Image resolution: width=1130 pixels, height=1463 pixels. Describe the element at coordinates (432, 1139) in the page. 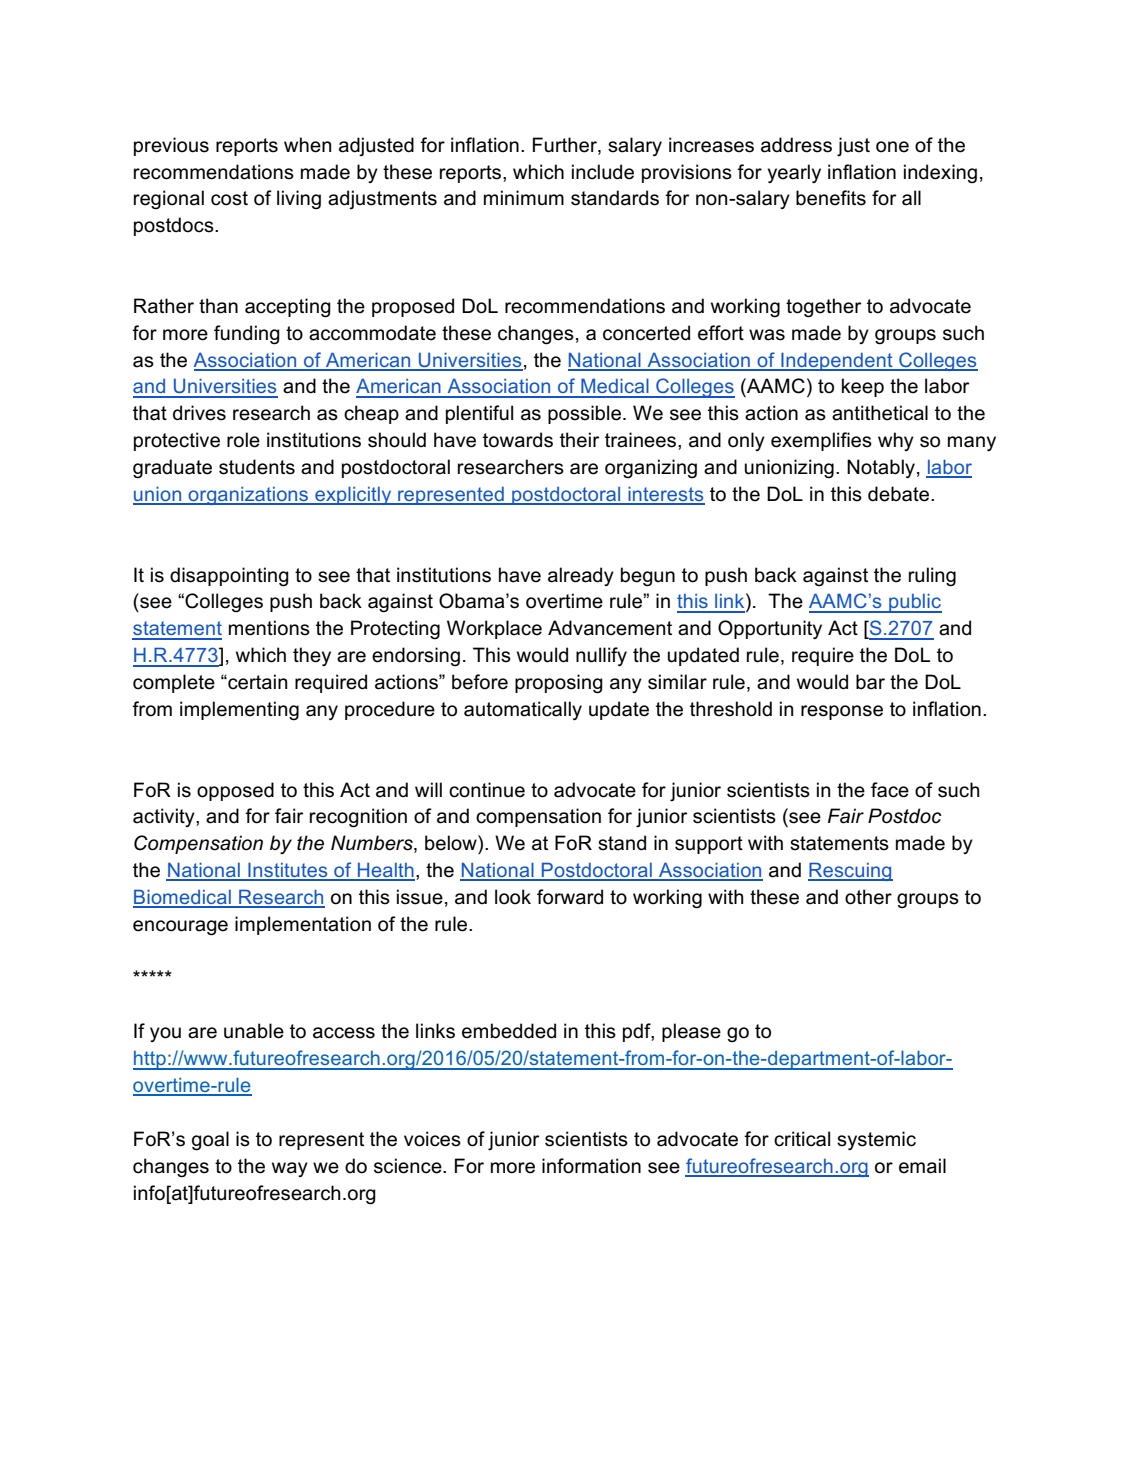

I see `voices` at that location.
